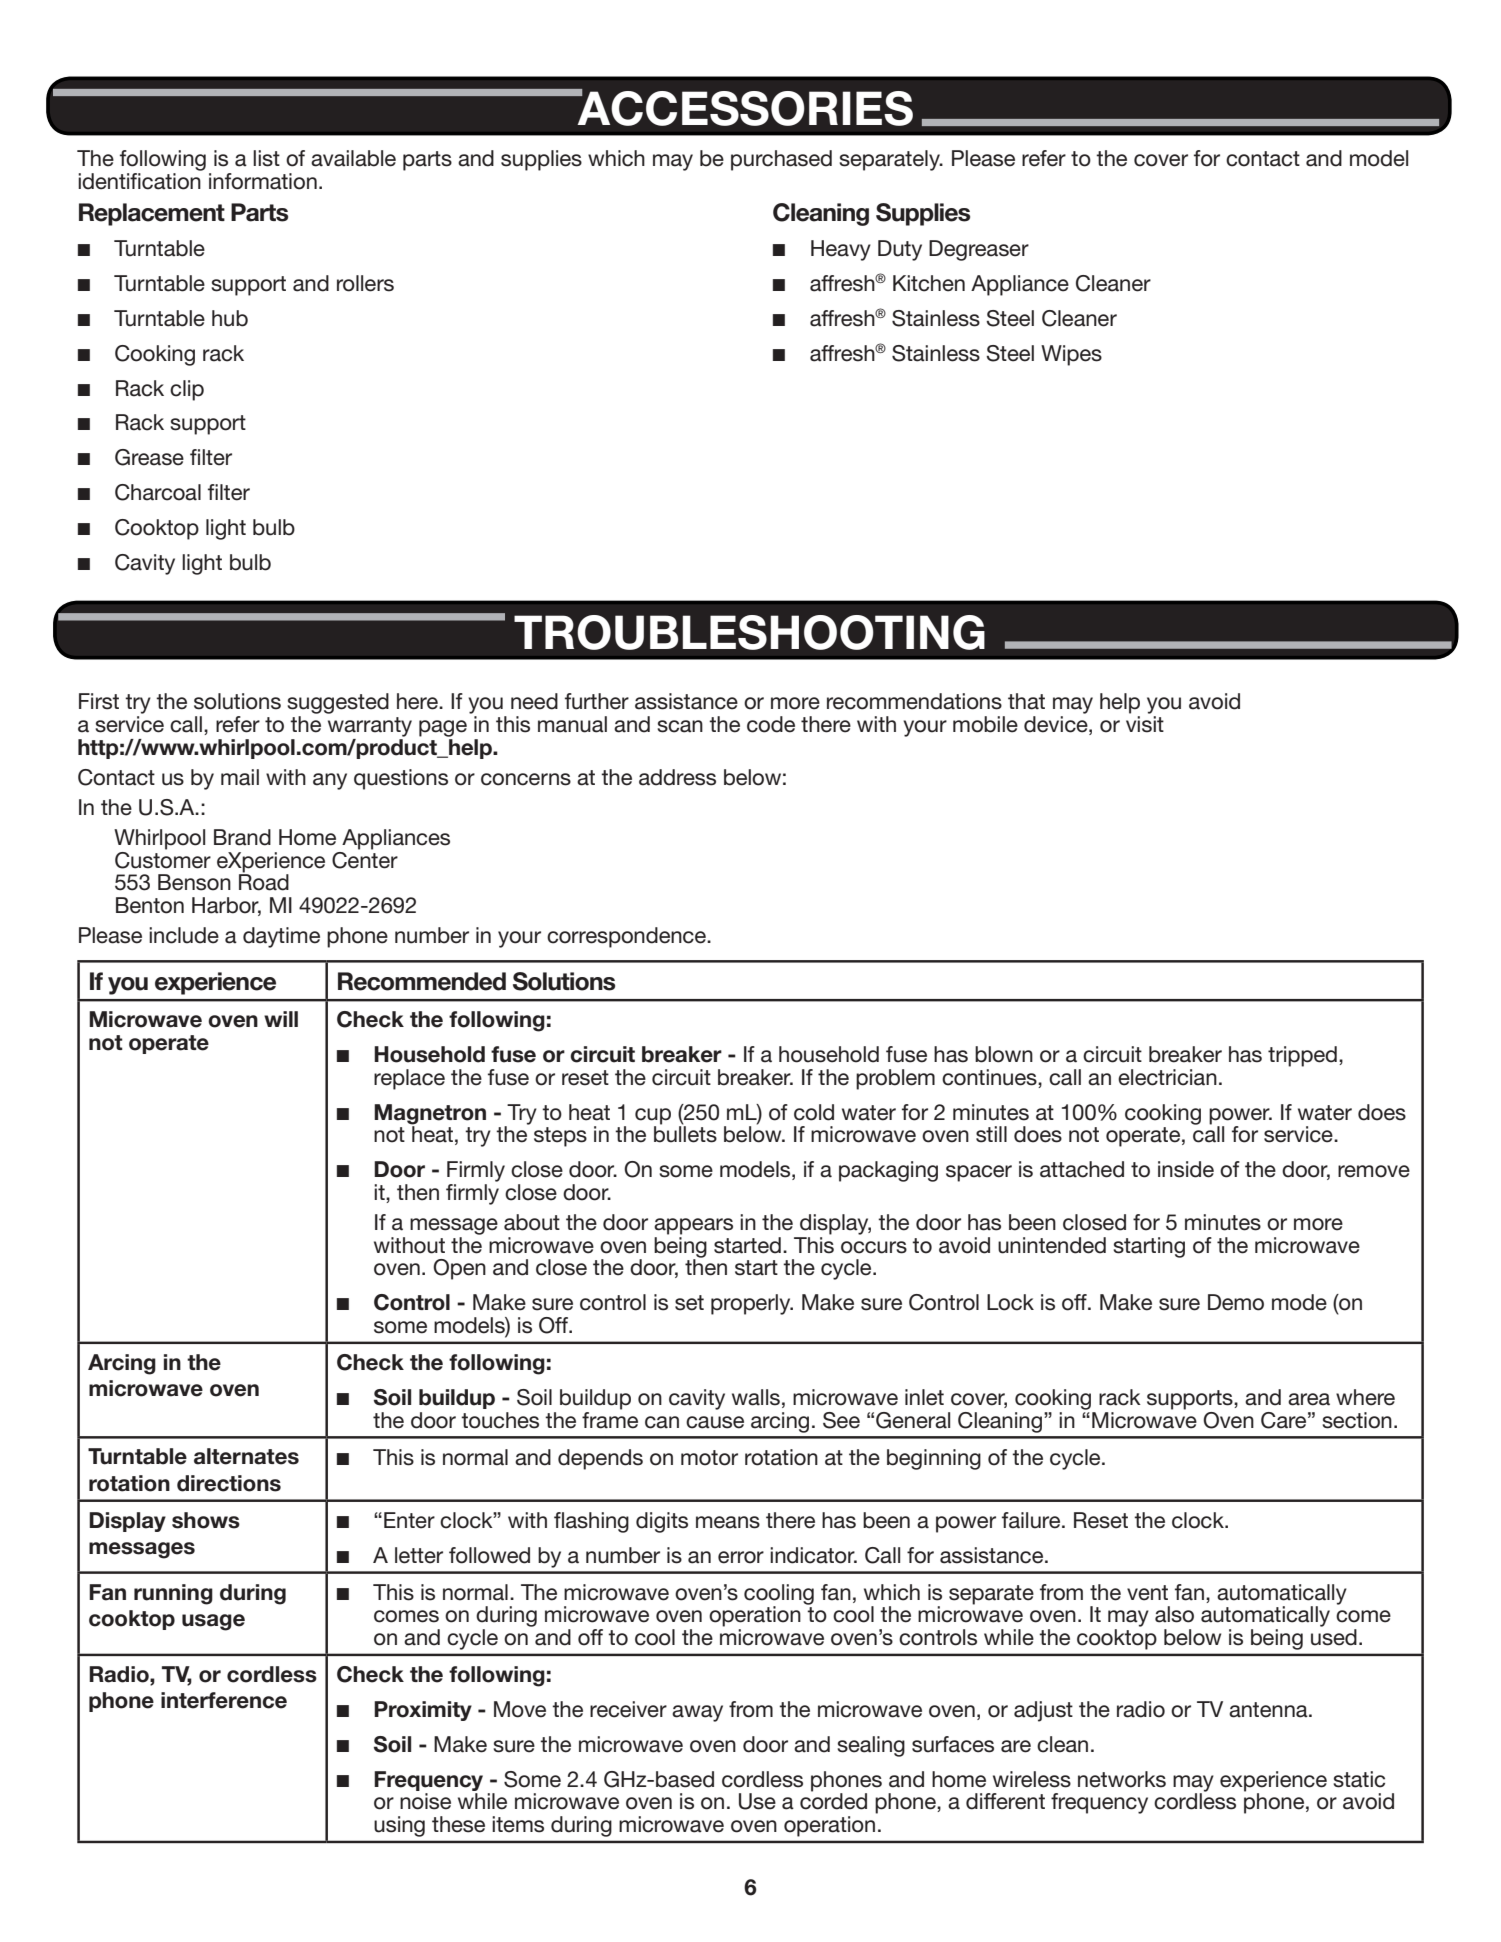 Image resolution: width=1501 pixels, height=1942 pixels. What do you see at coordinates (281, 1019) in the screenshot?
I see `will` at bounding box center [281, 1019].
